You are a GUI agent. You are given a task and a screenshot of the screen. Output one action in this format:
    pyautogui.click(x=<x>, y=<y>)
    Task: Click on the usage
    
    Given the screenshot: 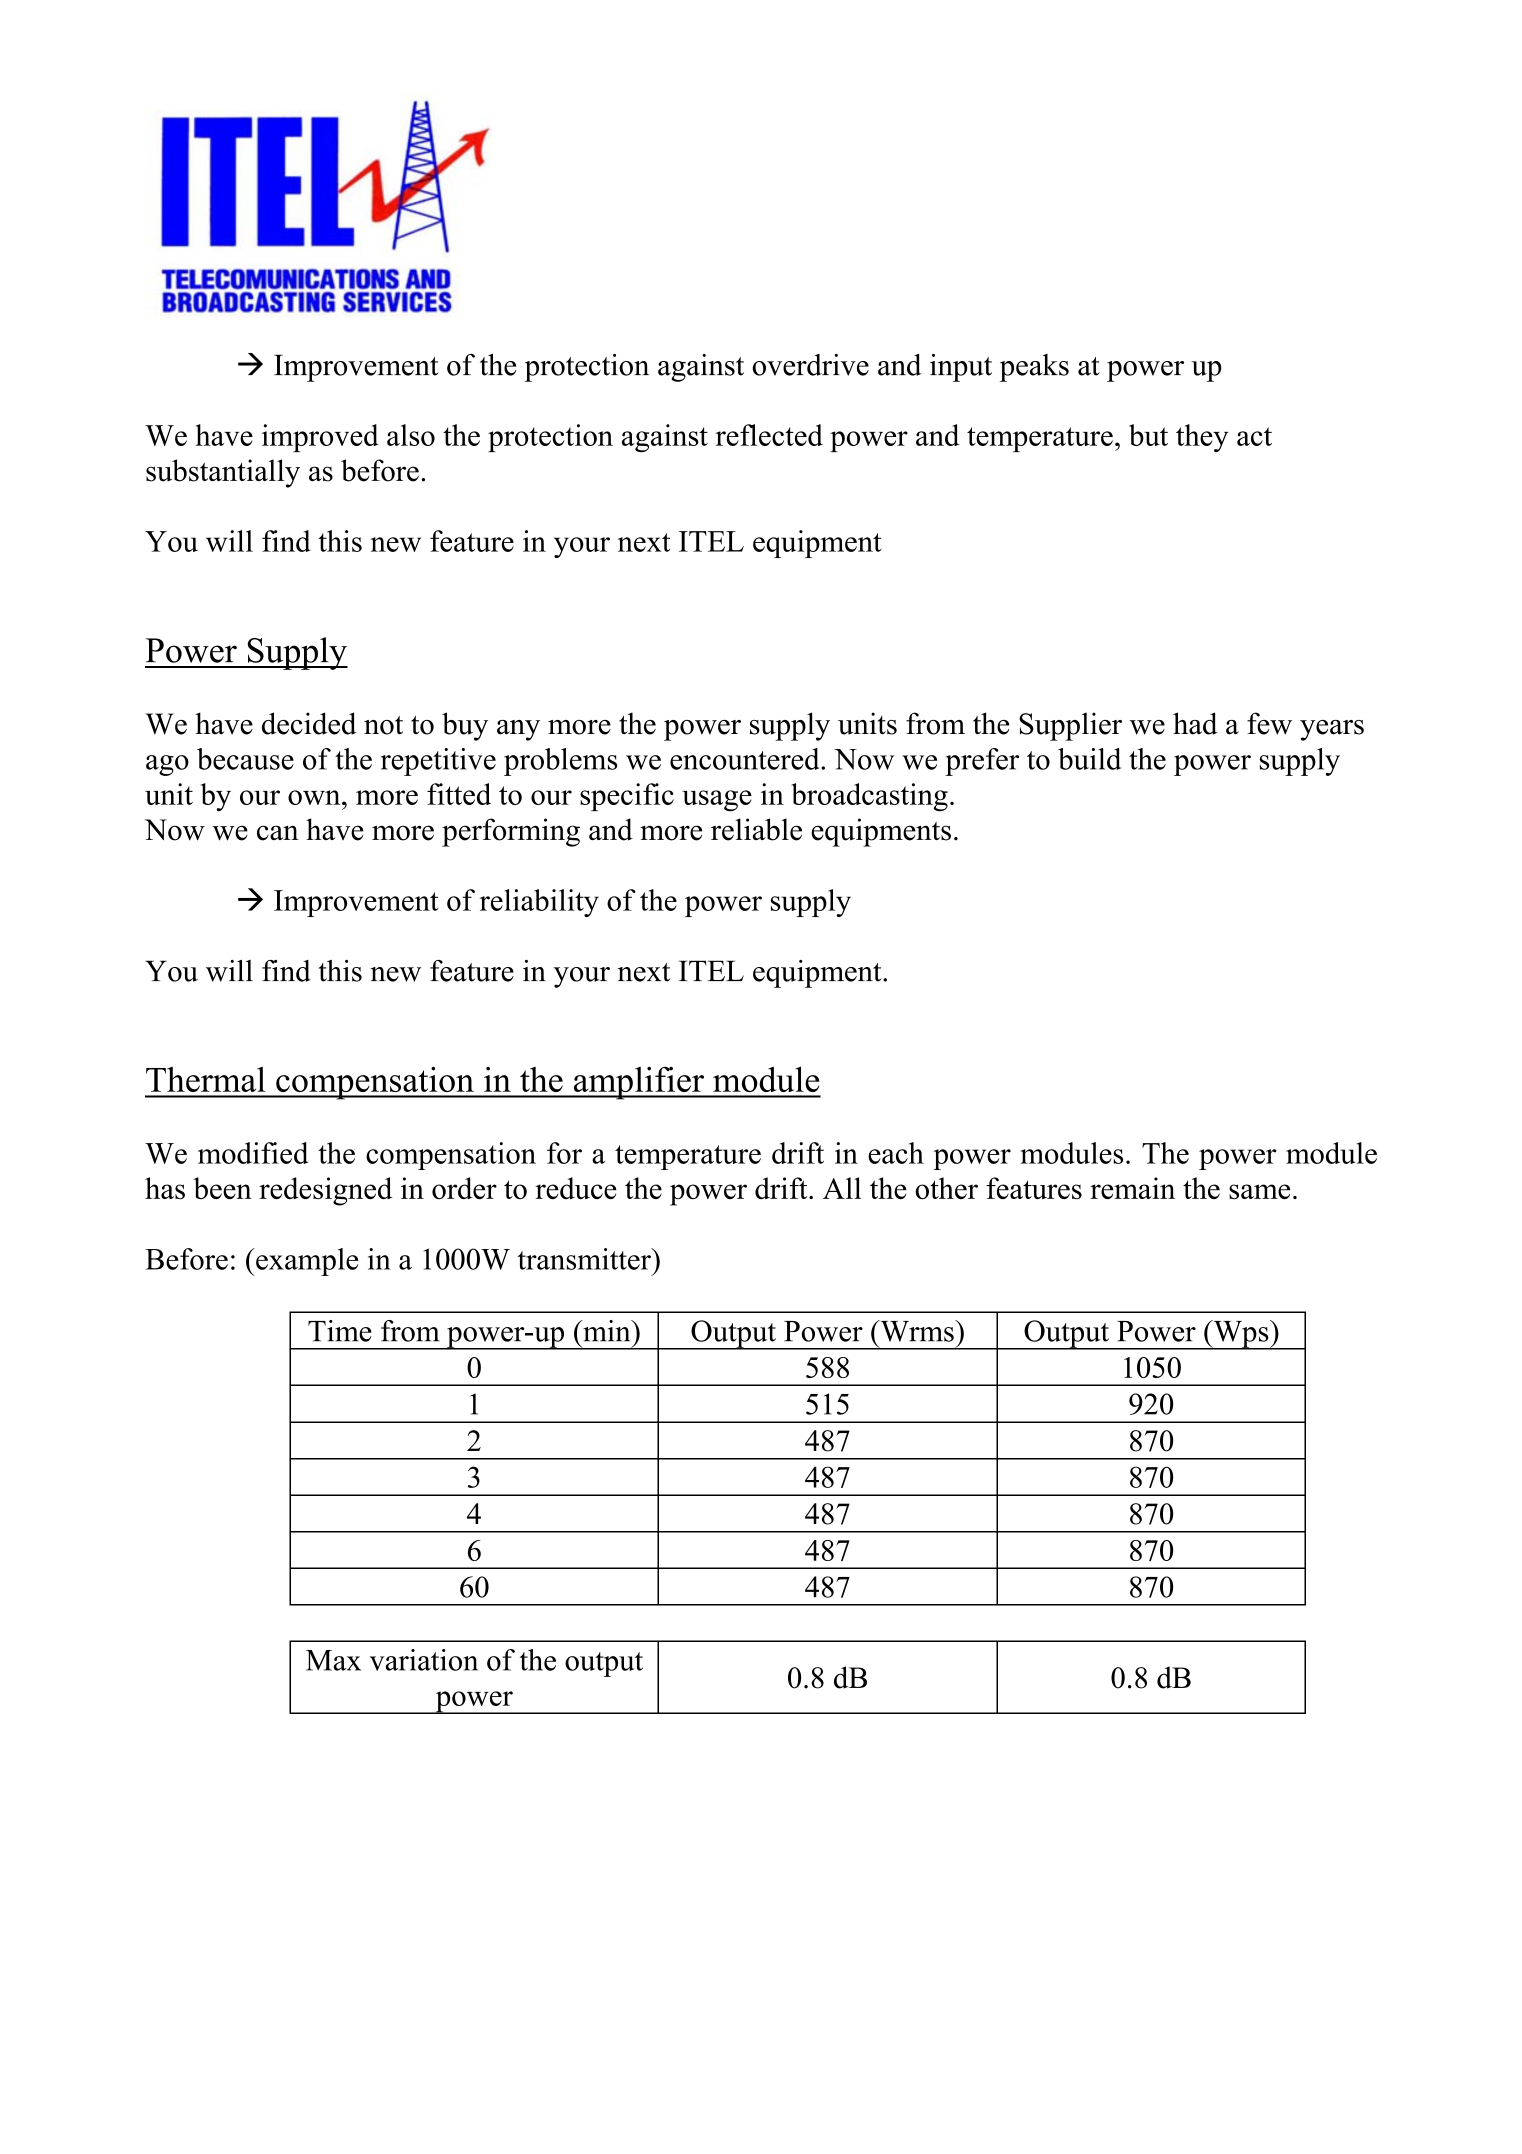 What is the action you would take?
    pyautogui.click(x=717, y=801)
